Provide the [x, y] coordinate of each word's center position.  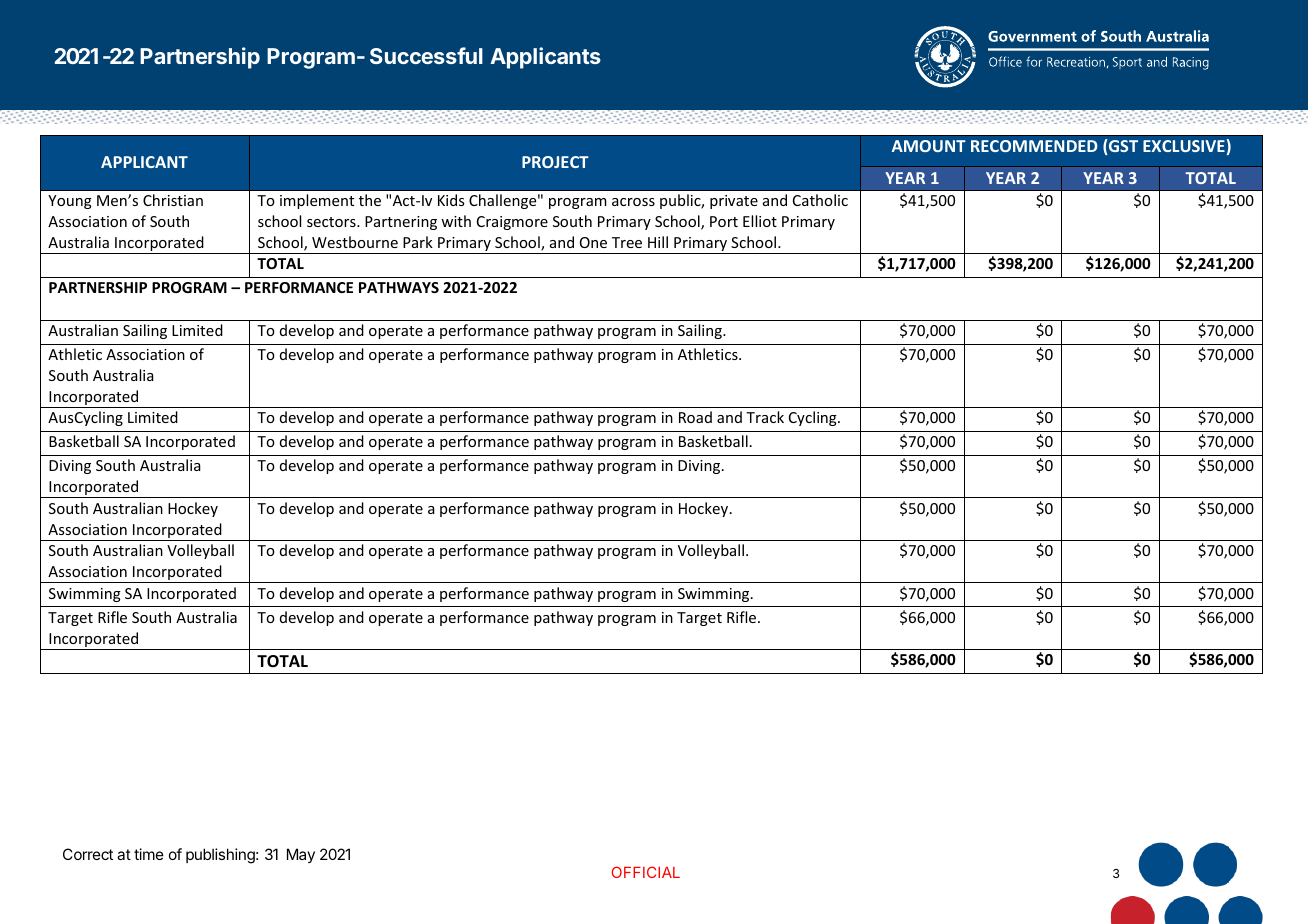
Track [765, 417]
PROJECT [555, 162]
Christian [173, 200]
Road [695, 417]
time [149, 854]
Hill [658, 242]
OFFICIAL [645, 872]
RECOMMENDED [1034, 146]
